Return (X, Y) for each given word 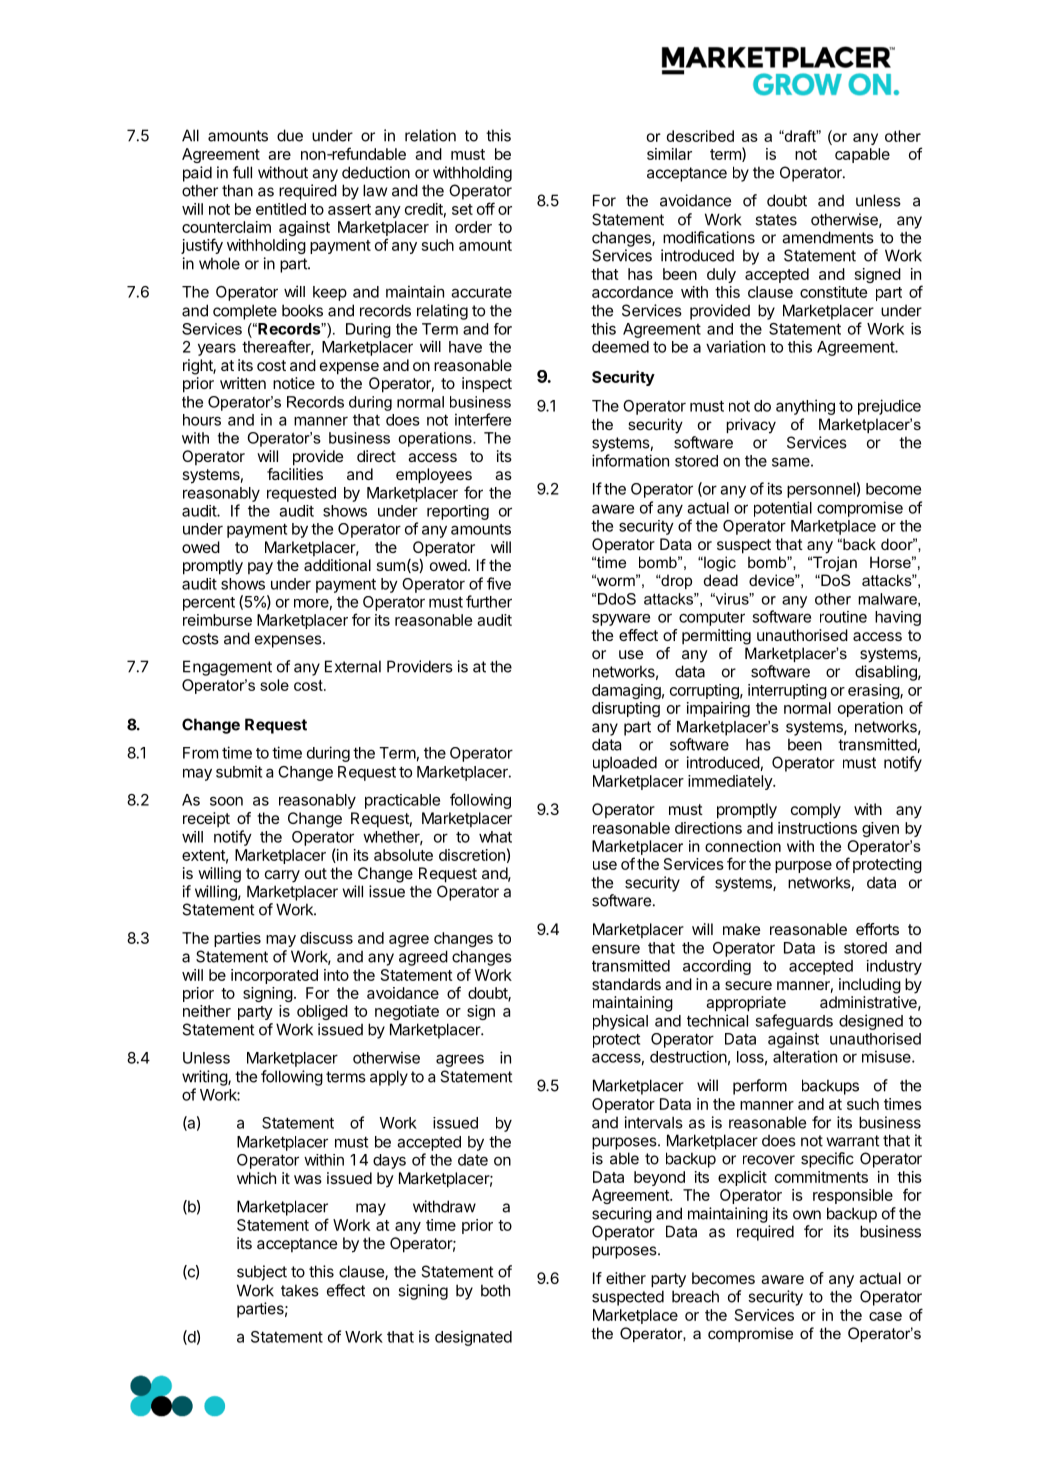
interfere (483, 419)
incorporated (274, 976)
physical (620, 1022)
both (495, 1290)
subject (262, 1273)
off (486, 208)
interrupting (787, 691)
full (242, 172)
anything (805, 407)
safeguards (794, 1022)
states (776, 220)
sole (274, 685)
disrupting (626, 709)
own (807, 1215)
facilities (295, 474)
